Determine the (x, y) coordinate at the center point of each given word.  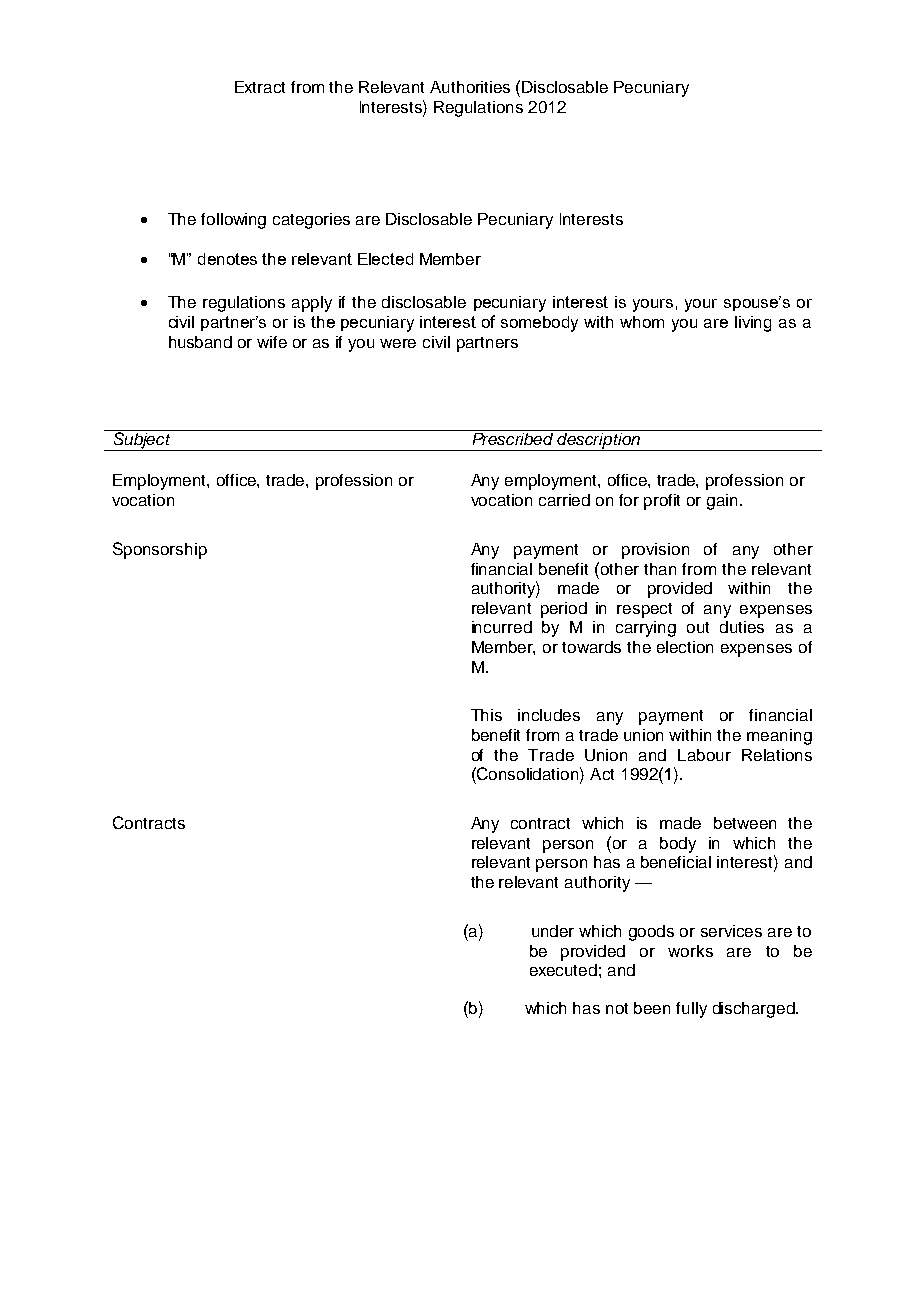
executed (563, 970)
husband (200, 342)
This (486, 715)
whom (642, 322)
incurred (502, 627)
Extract (260, 87)
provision (655, 551)
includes (549, 715)
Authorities (470, 87)
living (753, 324)
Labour (704, 755)
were (398, 343)
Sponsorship (160, 550)
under (553, 931)
